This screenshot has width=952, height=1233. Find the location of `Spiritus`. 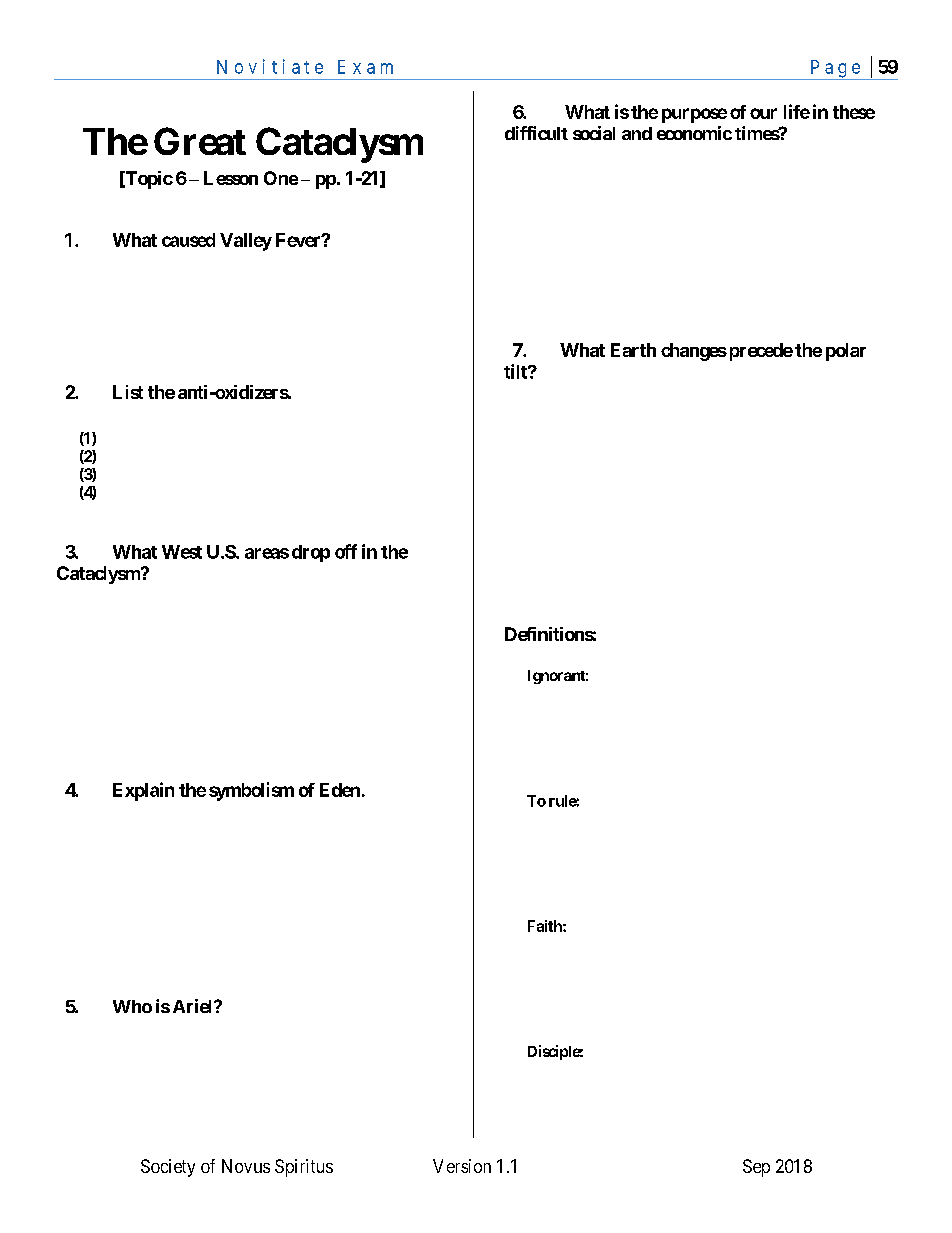

Spiritus is located at coordinates (304, 1168).
